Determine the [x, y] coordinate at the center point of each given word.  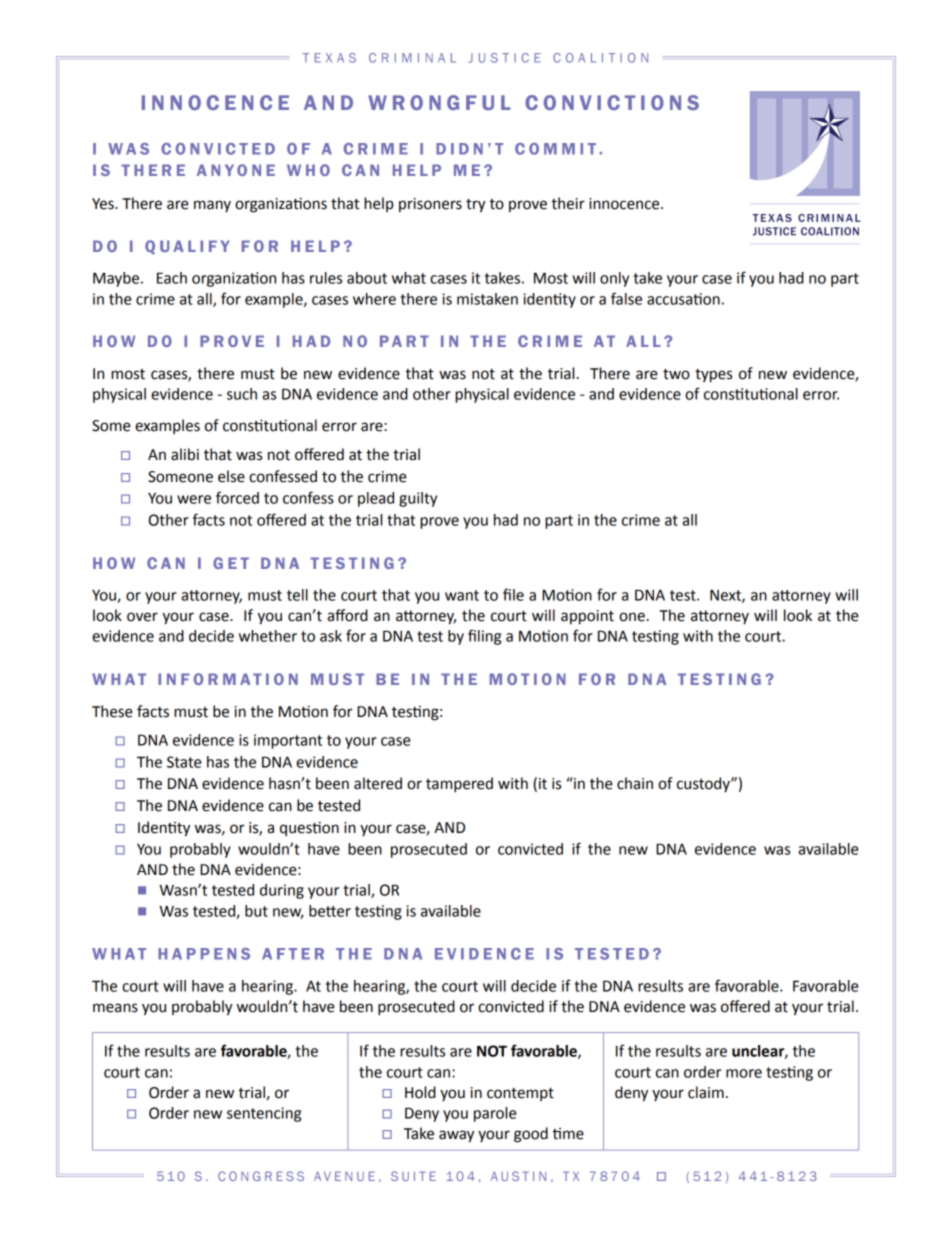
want [462, 595]
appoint [587, 617]
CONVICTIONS [612, 102]
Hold [420, 1092]
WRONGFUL [439, 102]
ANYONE [236, 170]
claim [706, 1092]
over [142, 617]
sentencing [264, 1114]
